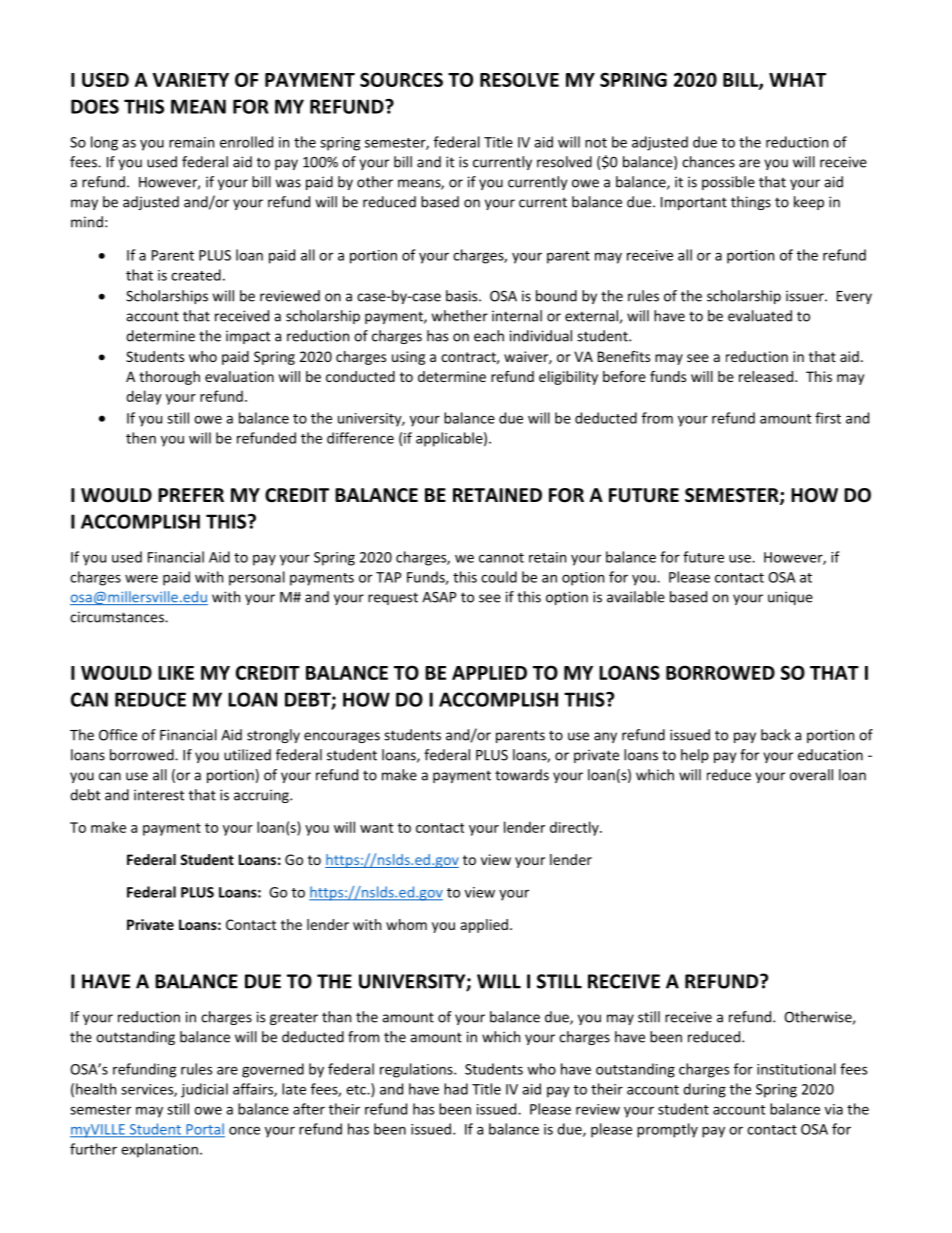 This screenshot has width=952, height=1233. I want to click on remain, so click(191, 142).
